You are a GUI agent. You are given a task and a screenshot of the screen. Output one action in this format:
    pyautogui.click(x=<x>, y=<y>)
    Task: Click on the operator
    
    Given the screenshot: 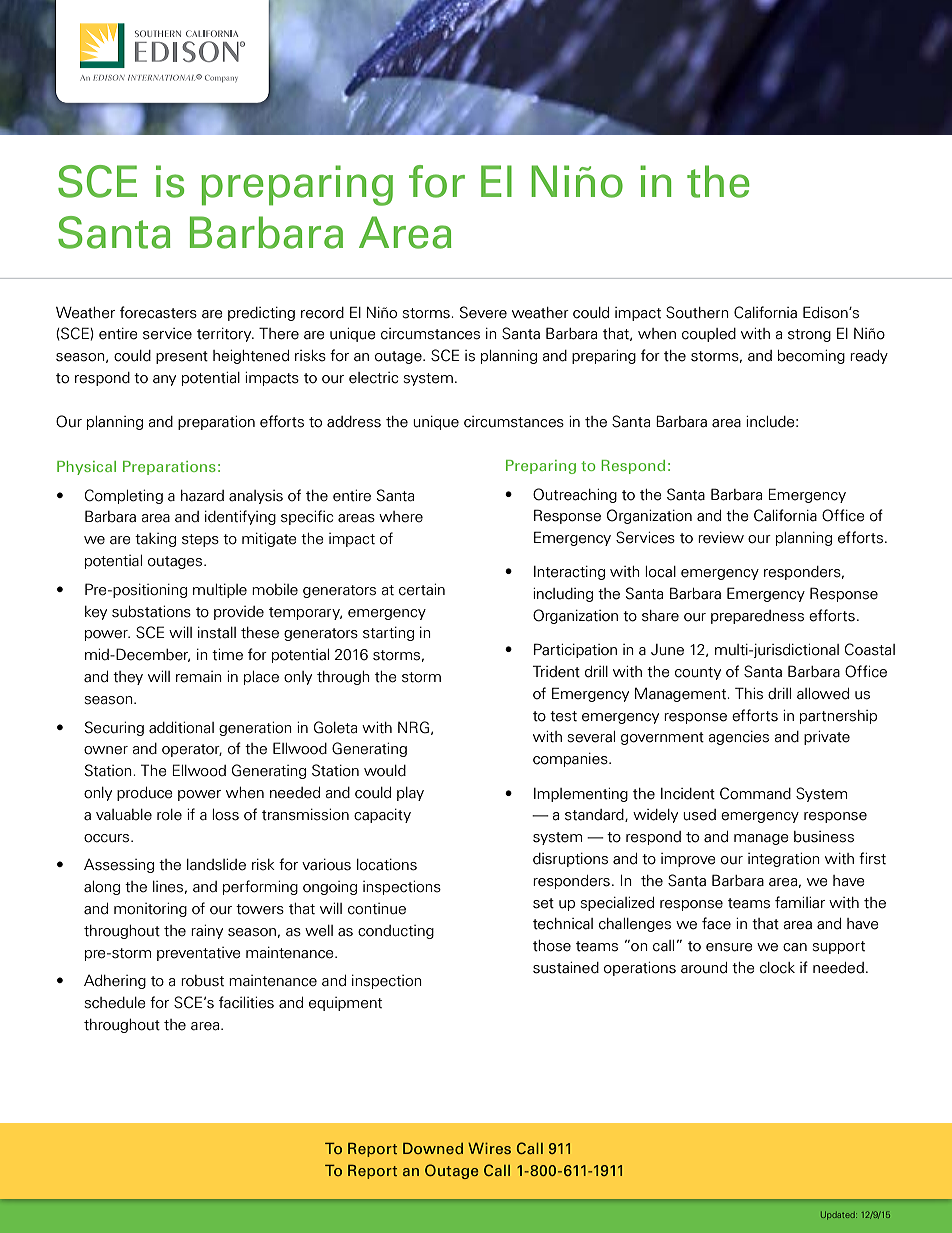 What is the action you would take?
    pyautogui.click(x=192, y=750)
